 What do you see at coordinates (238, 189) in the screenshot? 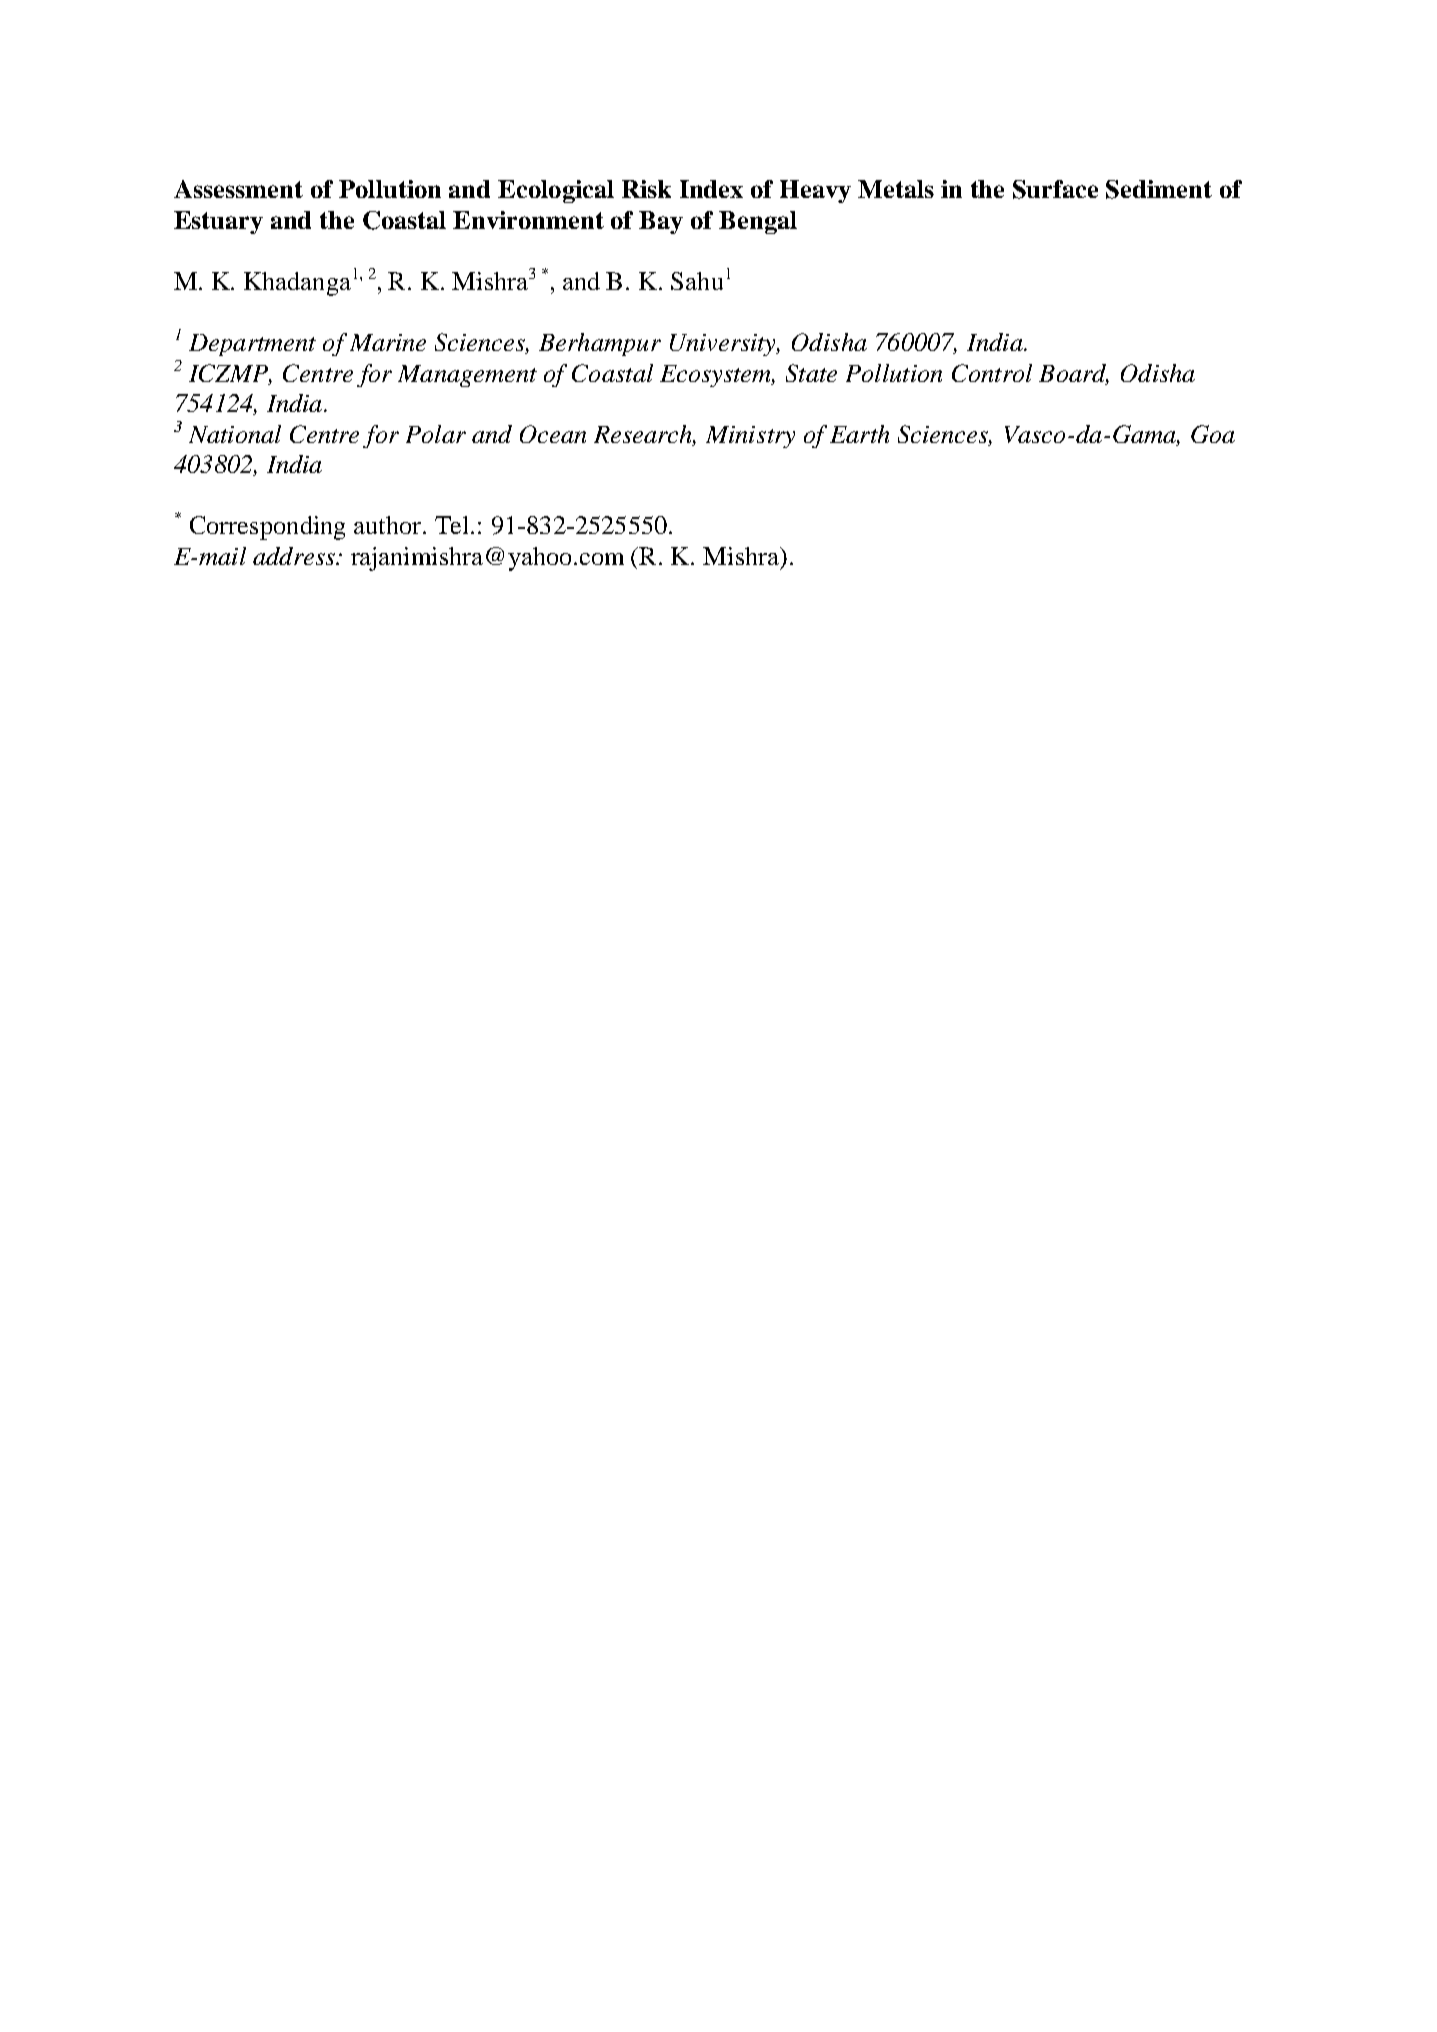
I see `Assessment` at bounding box center [238, 189].
